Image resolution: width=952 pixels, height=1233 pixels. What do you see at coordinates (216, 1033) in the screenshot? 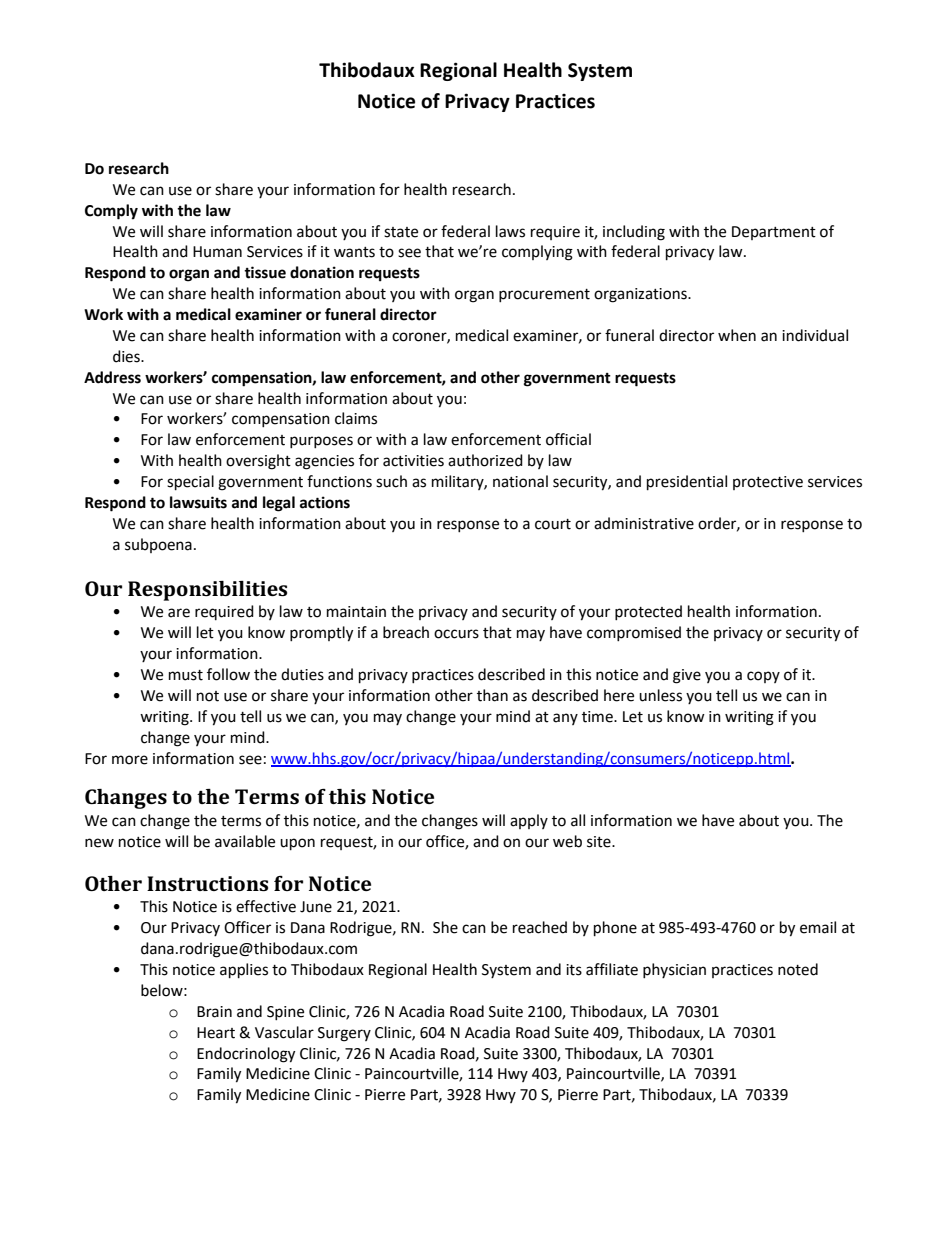
I see `Heart` at bounding box center [216, 1033].
